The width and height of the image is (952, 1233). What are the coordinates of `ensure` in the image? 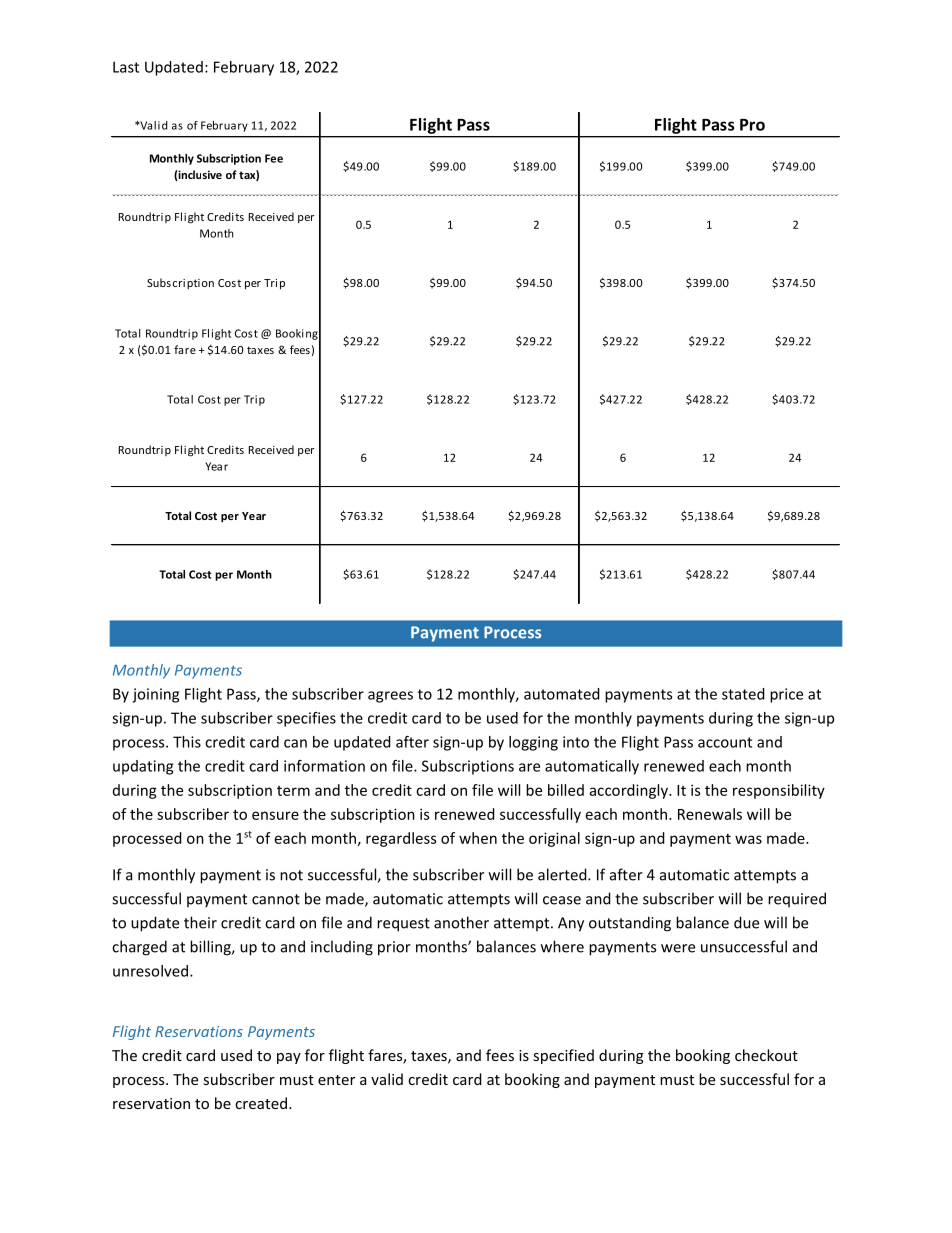 It's located at (275, 815).
